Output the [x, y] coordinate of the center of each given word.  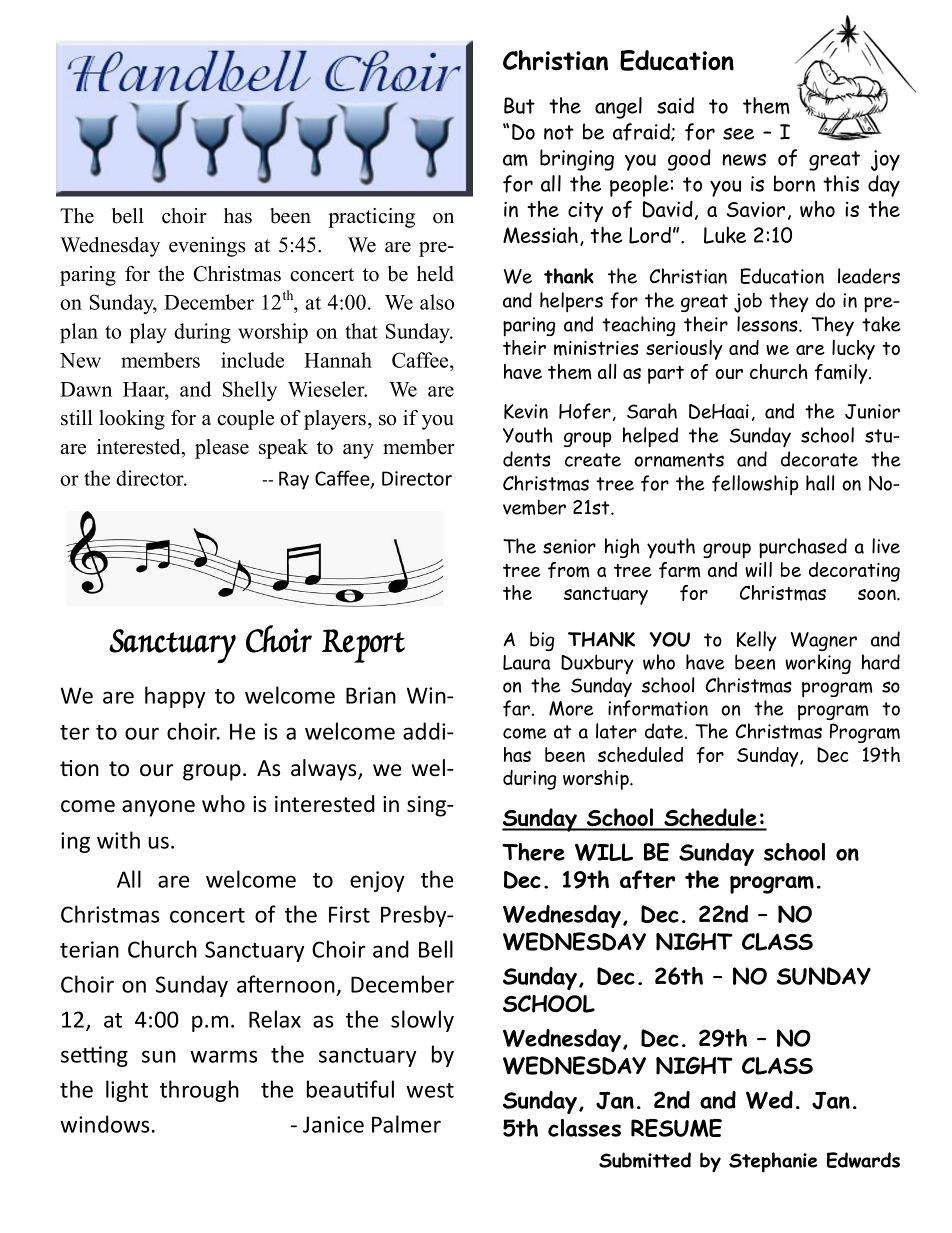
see [738, 133]
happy [175, 697]
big [542, 641]
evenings [207, 247]
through [199, 1091]
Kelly [757, 641]
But [519, 105]
